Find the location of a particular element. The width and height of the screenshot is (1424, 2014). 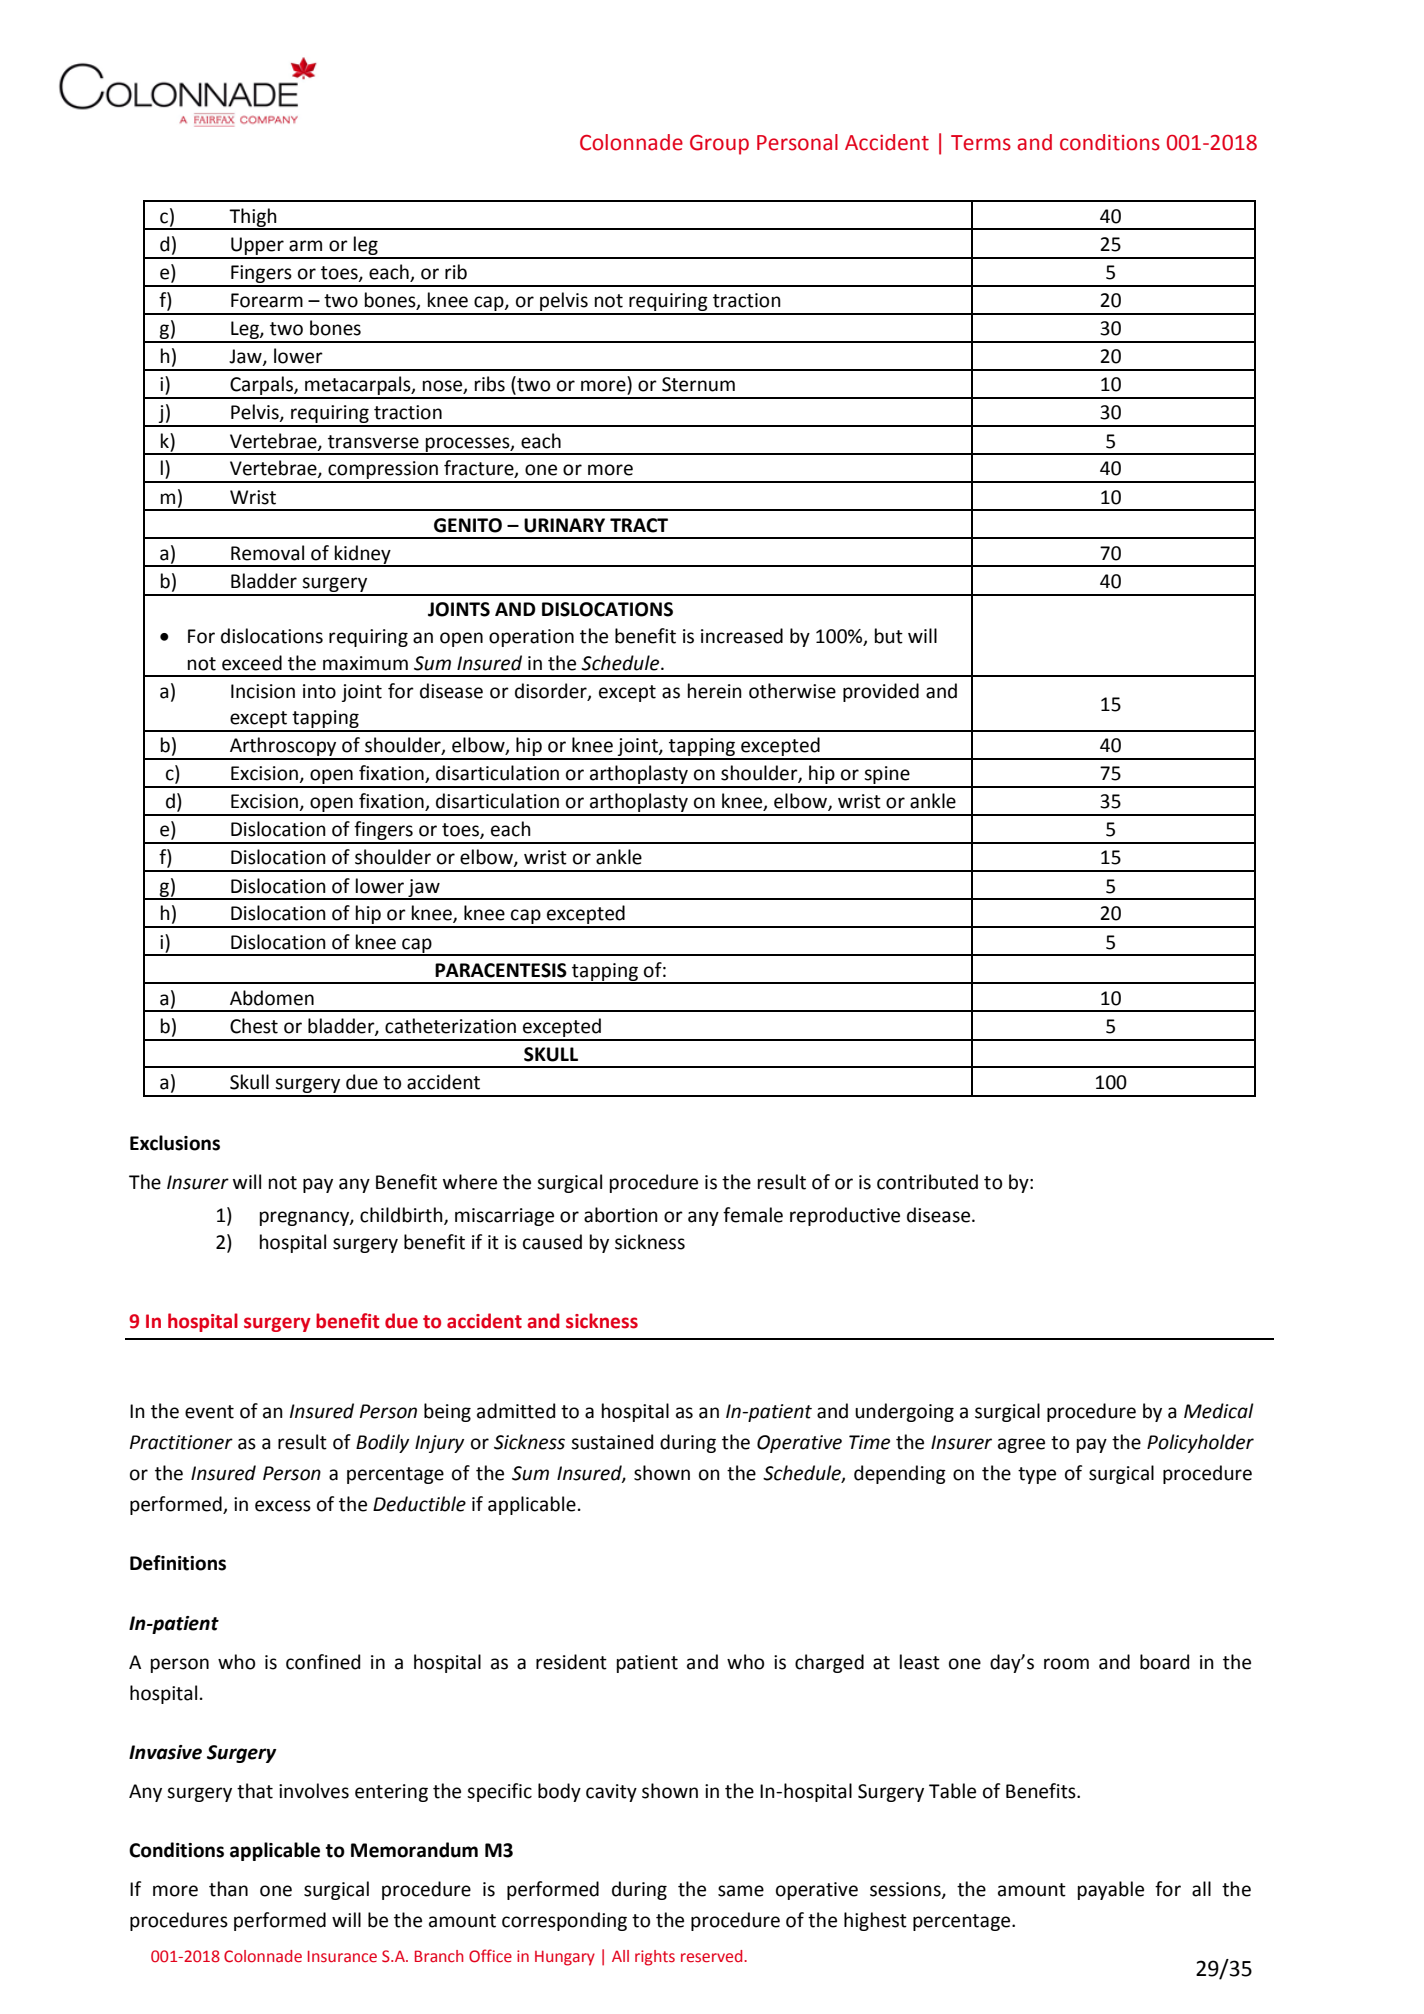

female is located at coordinates (753, 1215).
